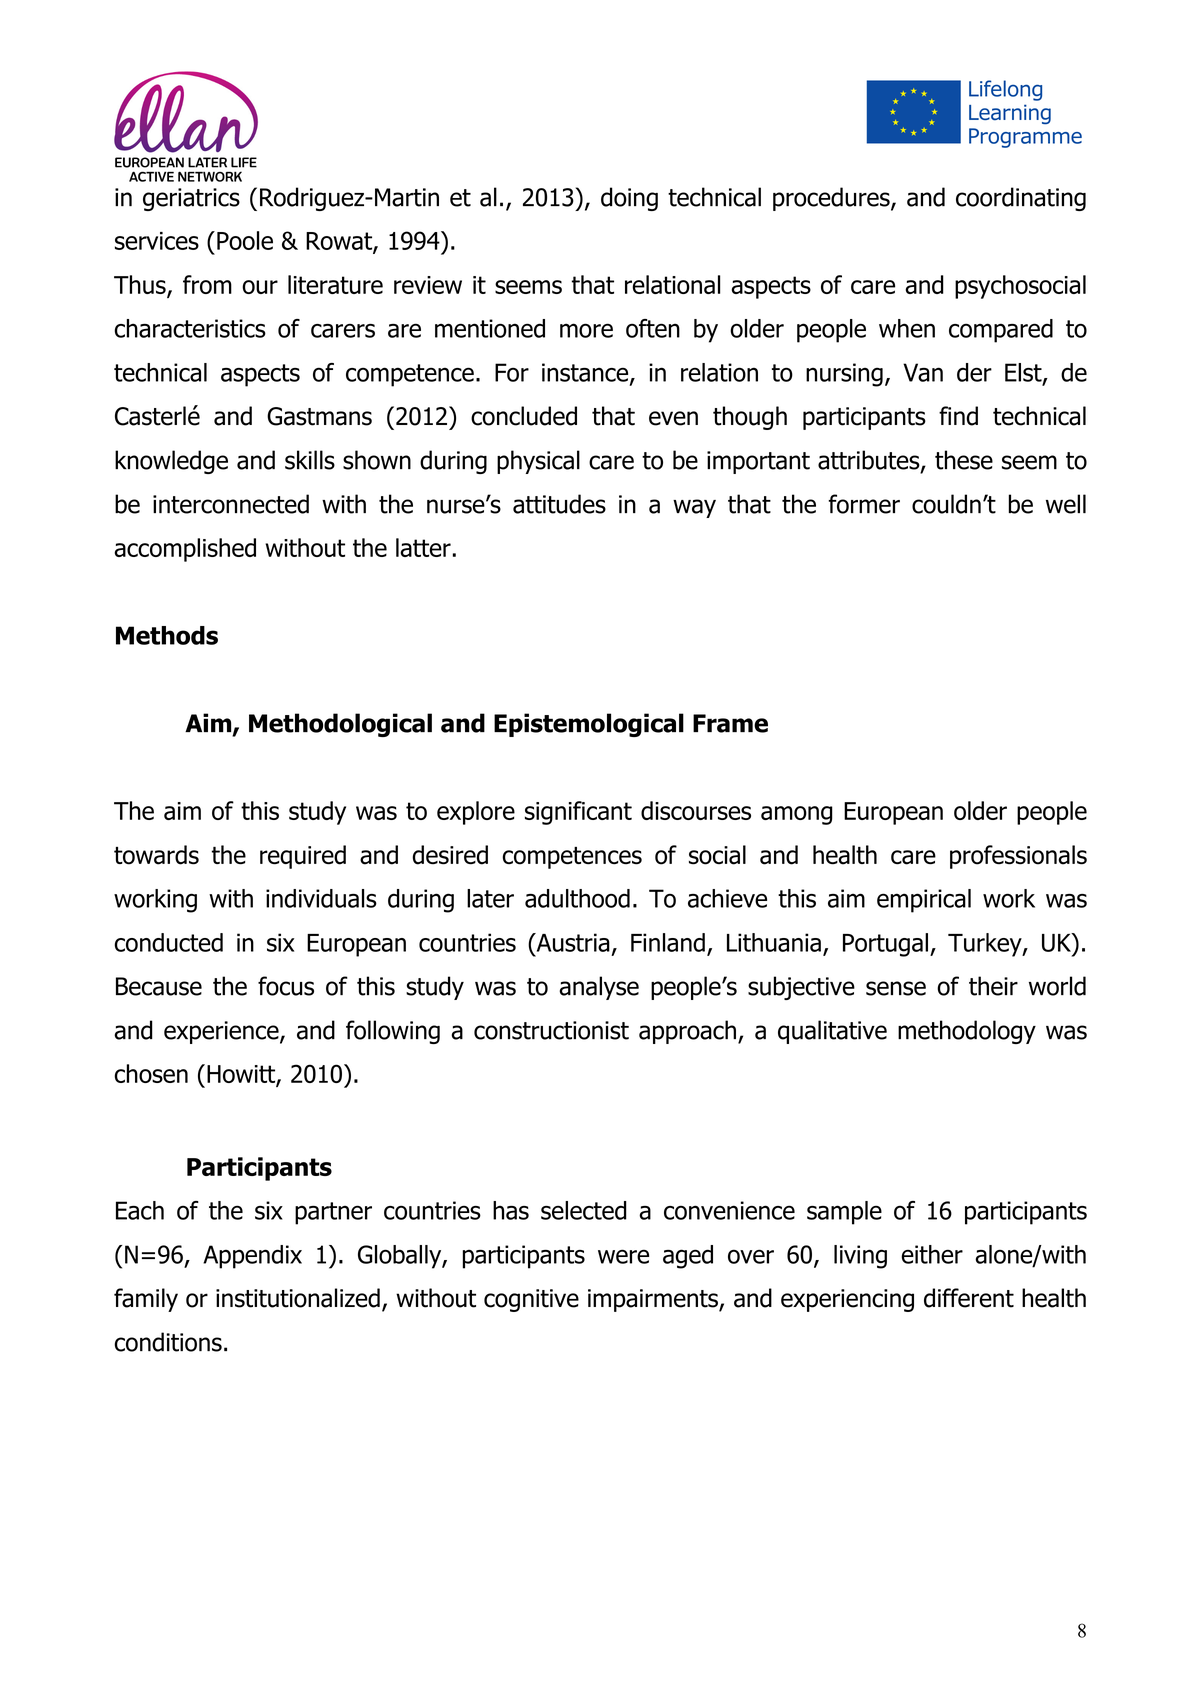 This page has height=1699, width=1202. What do you see at coordinates (1021, 199) in the page?
I see `coordinating` at bounding box center [1021, 199].
